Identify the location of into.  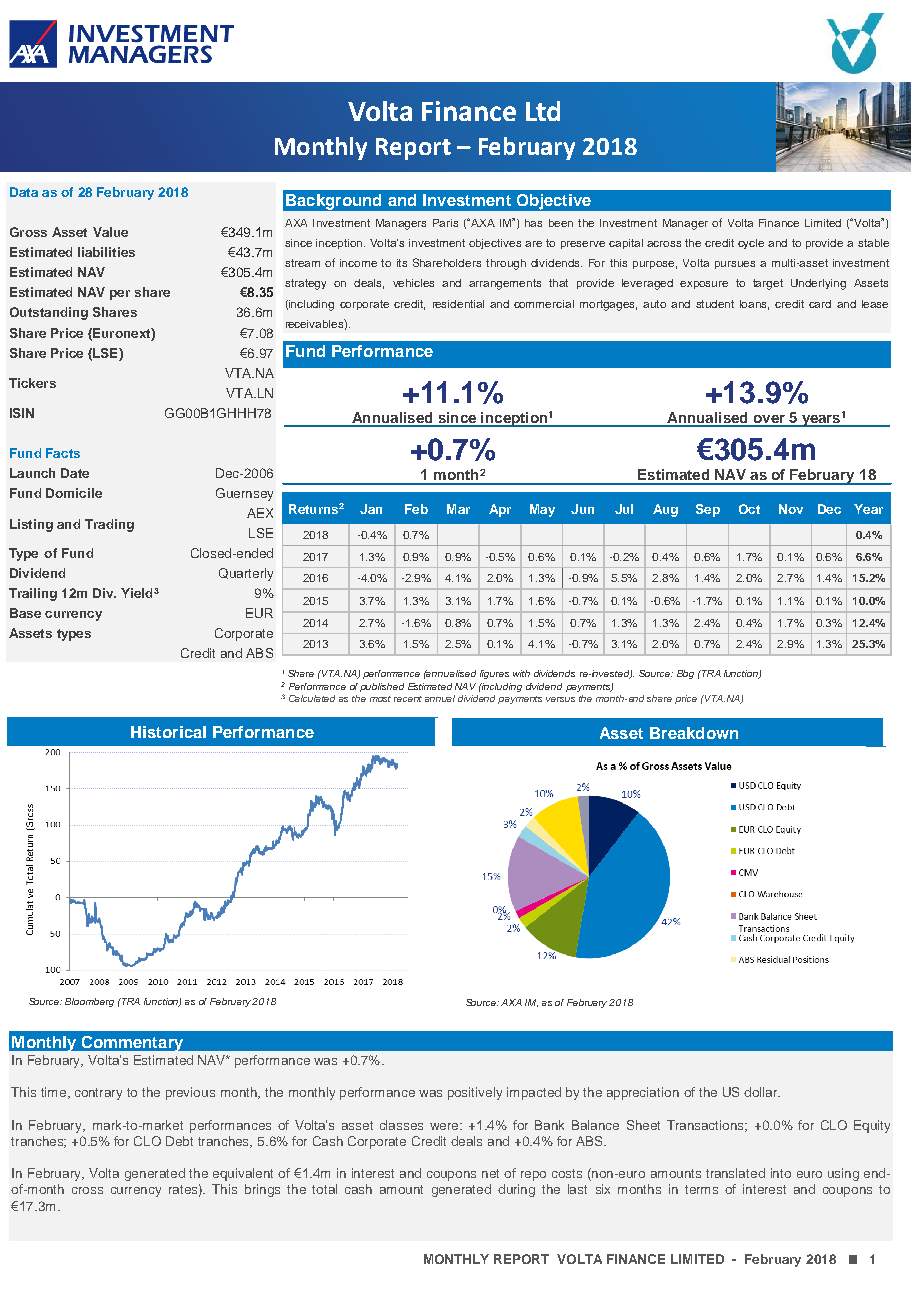
(781, 1173).
